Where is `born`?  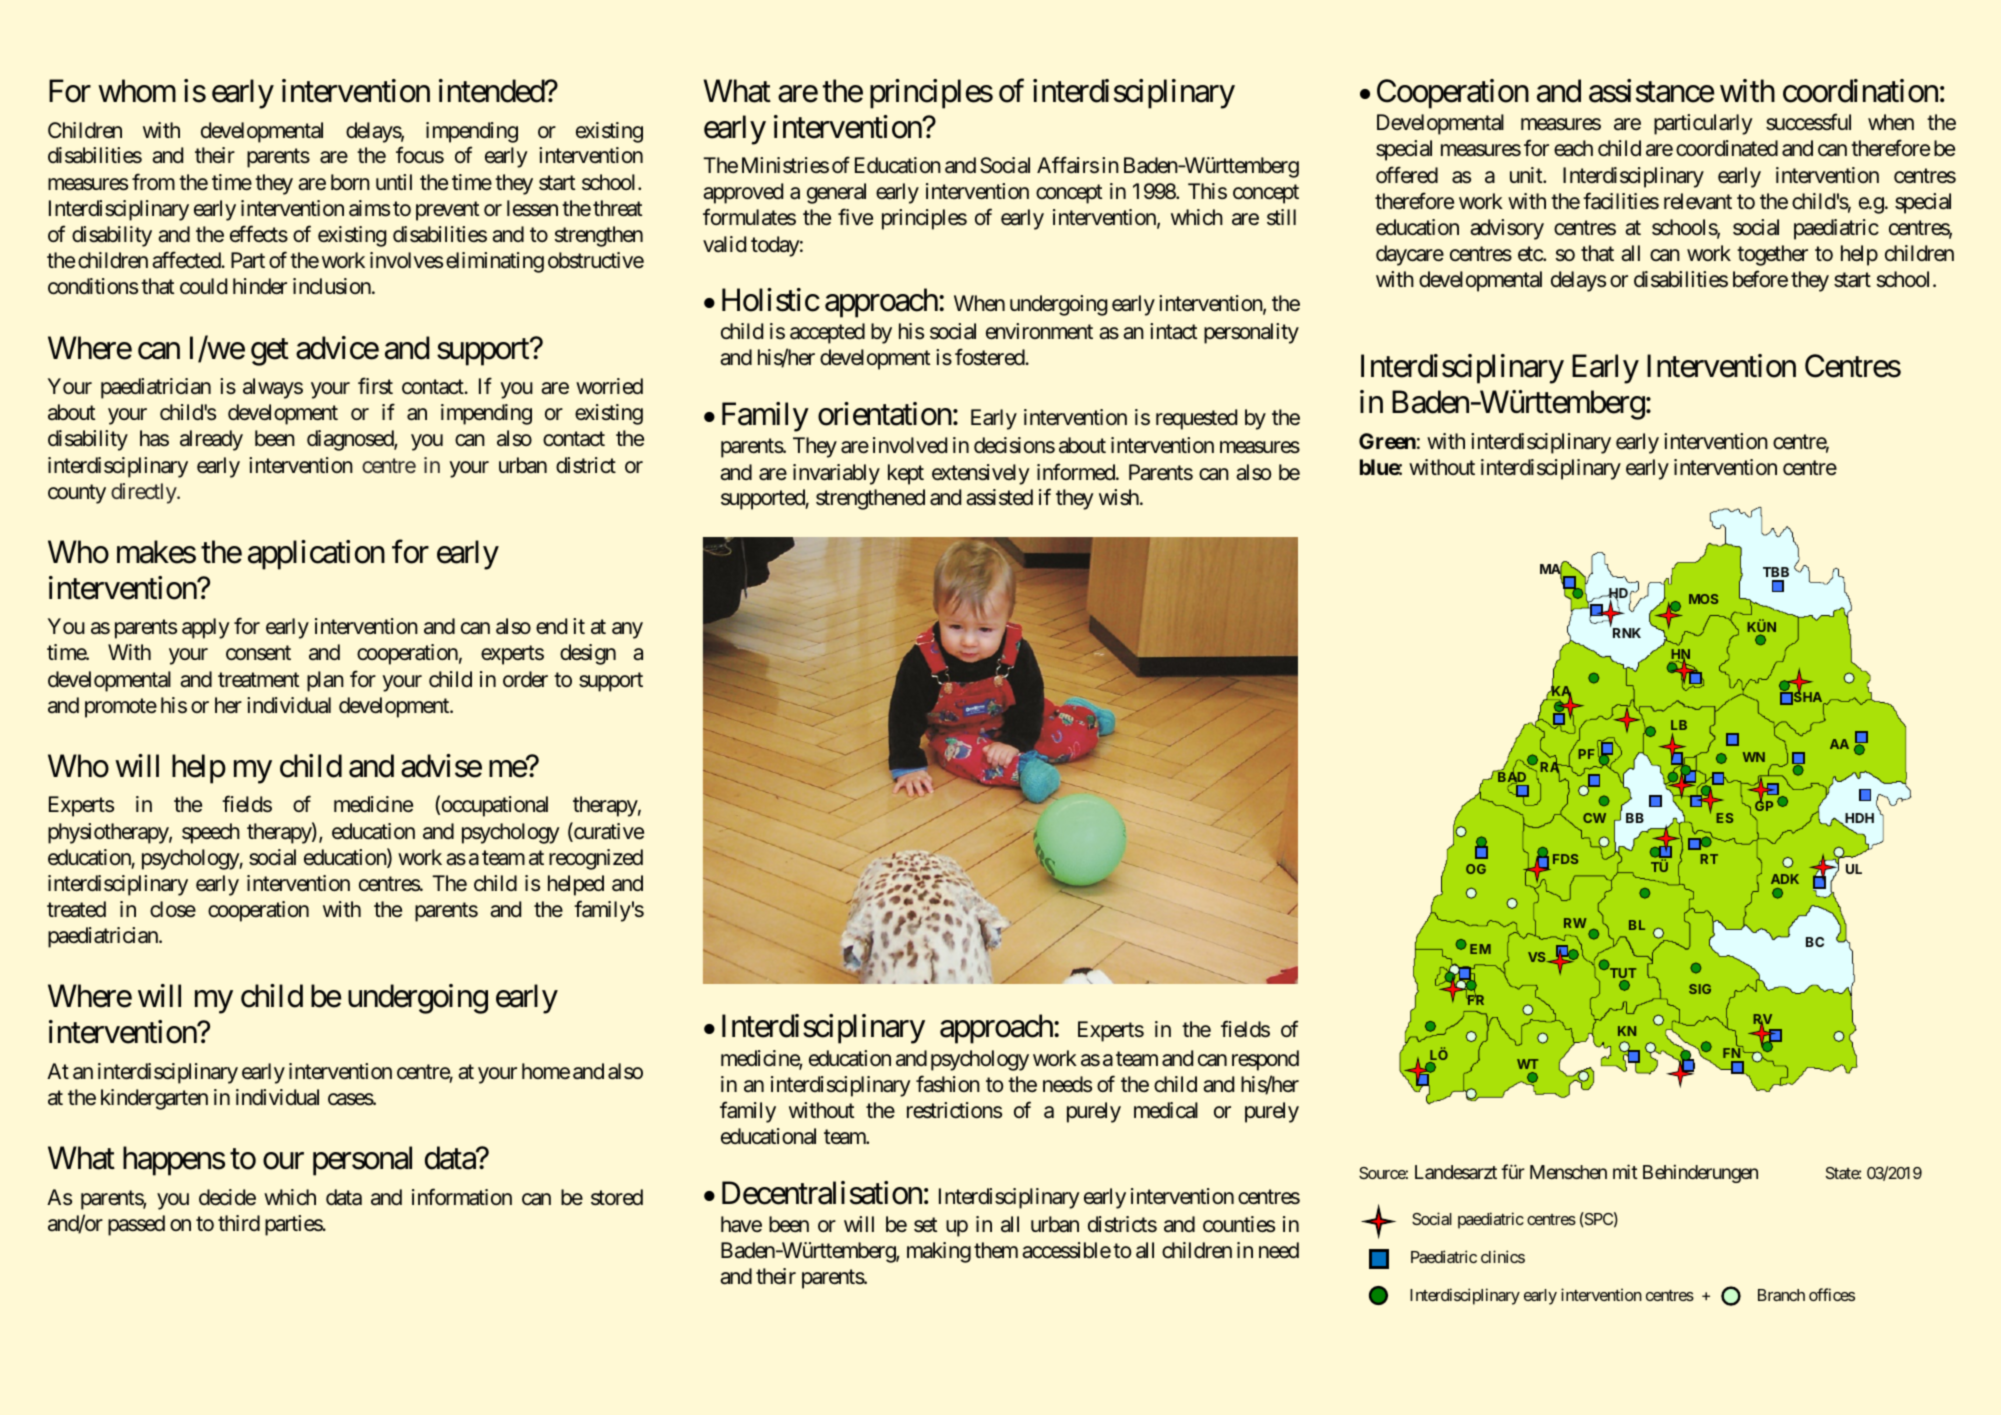 born is located at coordinates (350, 182).
